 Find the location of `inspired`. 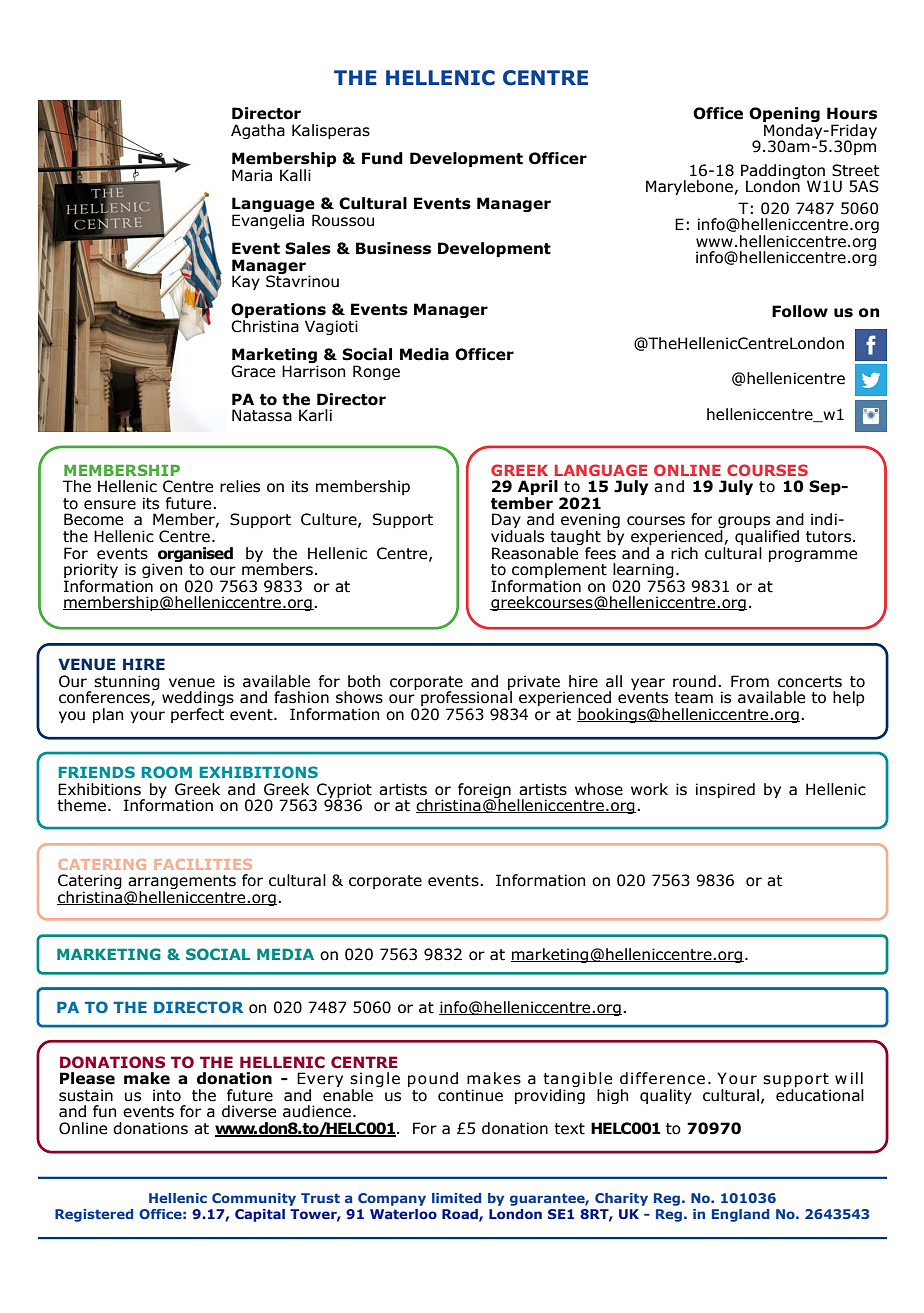

inspired is located at coordinates (725, 790).
